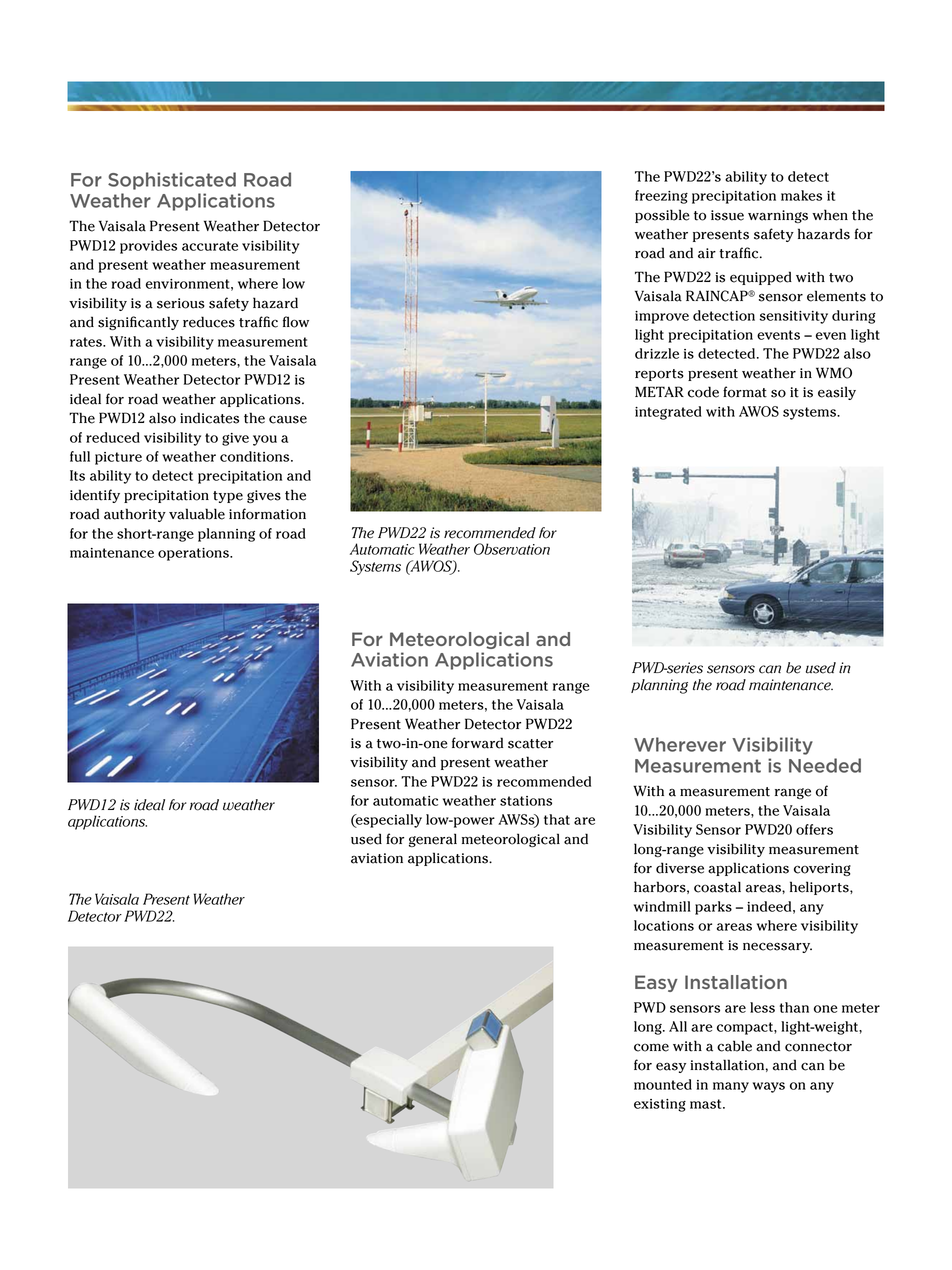 Image resolution: width=952 pixels, height=1270 pixels. I want to click on Needed, so click(825, 765).
